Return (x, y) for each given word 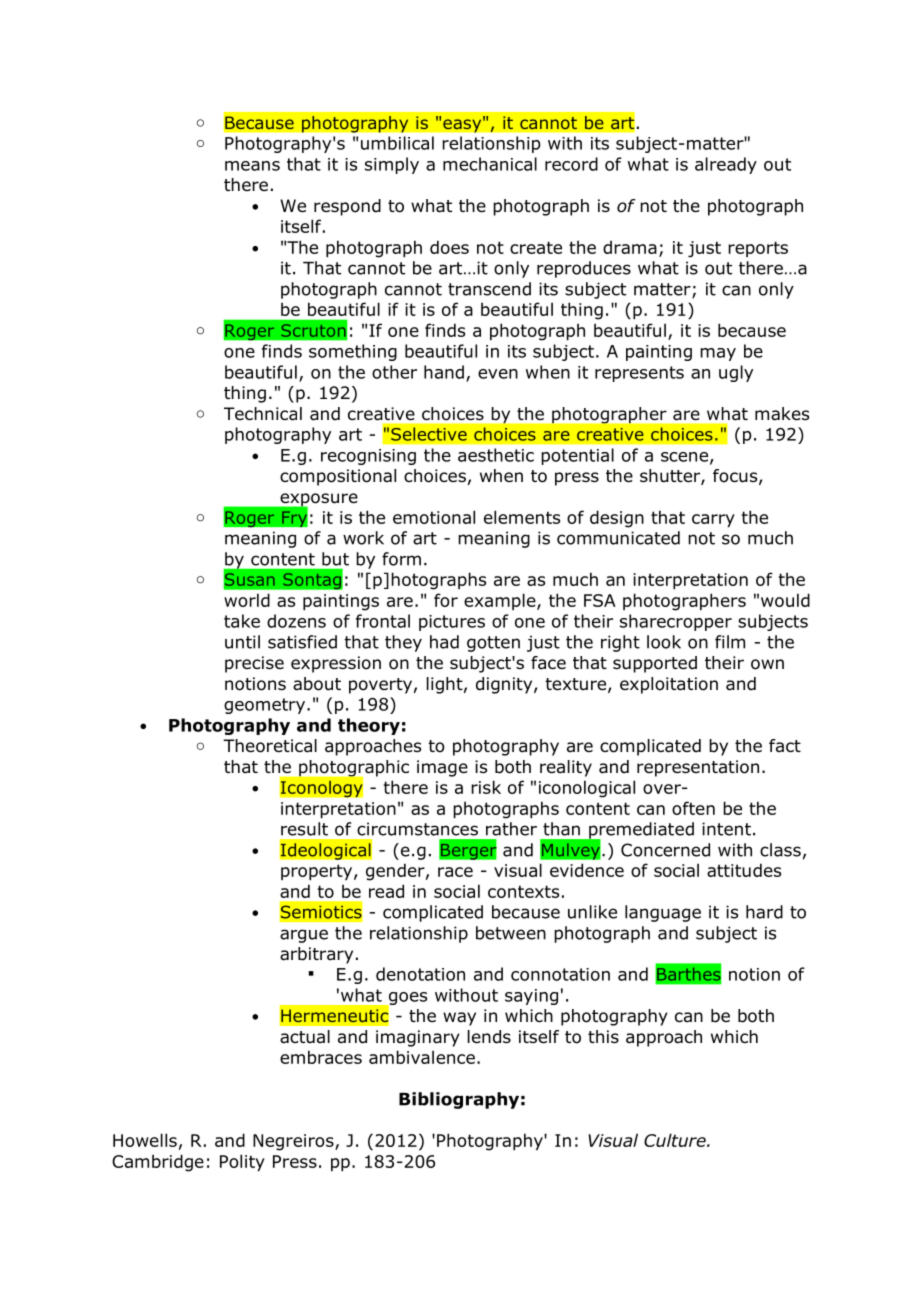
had (444, 642)
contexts (523, 891)
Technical (263, 414)
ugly (736, 373)
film (730, 642)
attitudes (744, 870)
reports (758, 249)
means (252, 166)
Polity (242, 1162)
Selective (429, 434)
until (242, 642)
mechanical (490, 164)
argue (304, 936)
